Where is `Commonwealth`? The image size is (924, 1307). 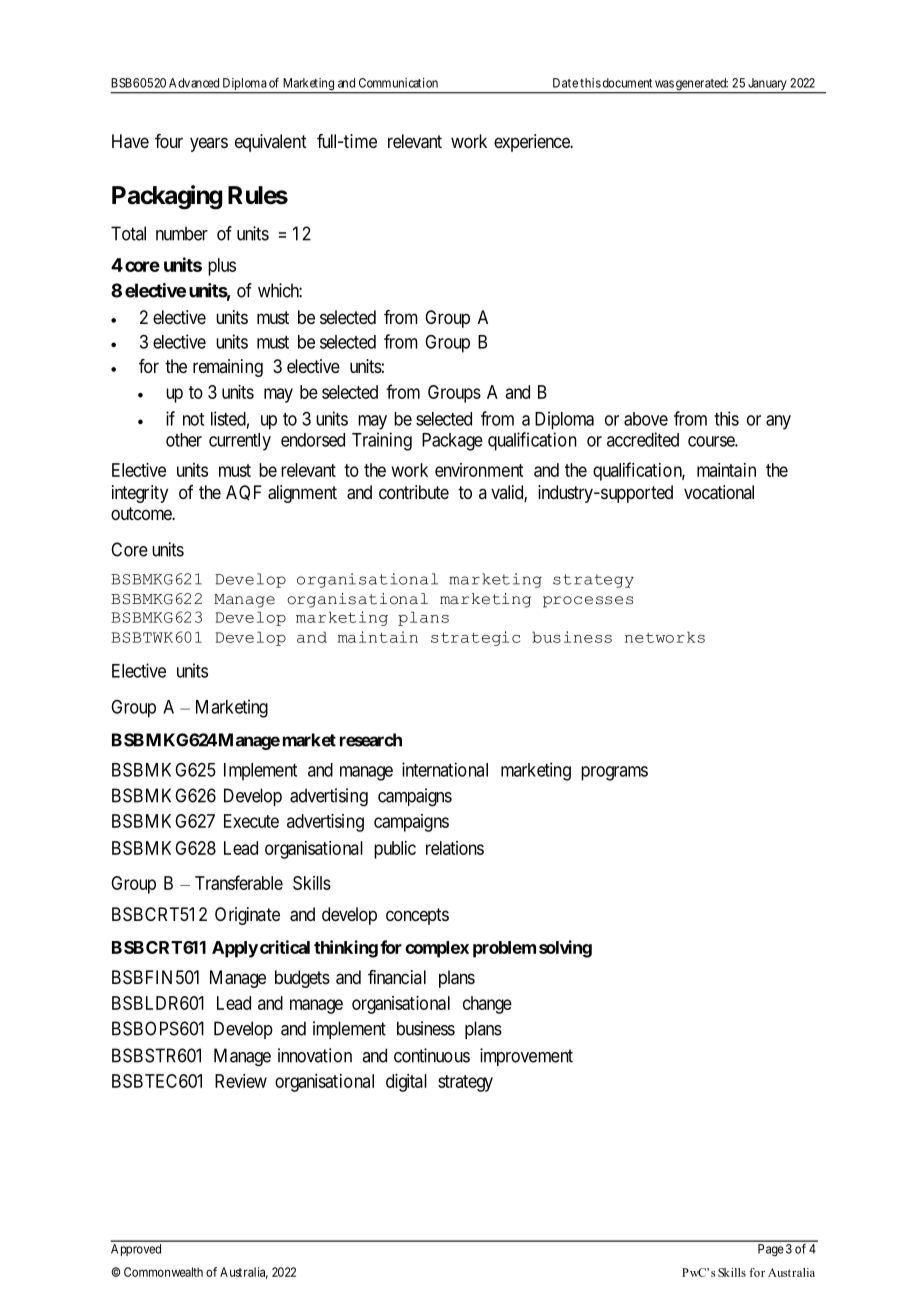 Commonwealth is located at coordinates (163, 1272).
